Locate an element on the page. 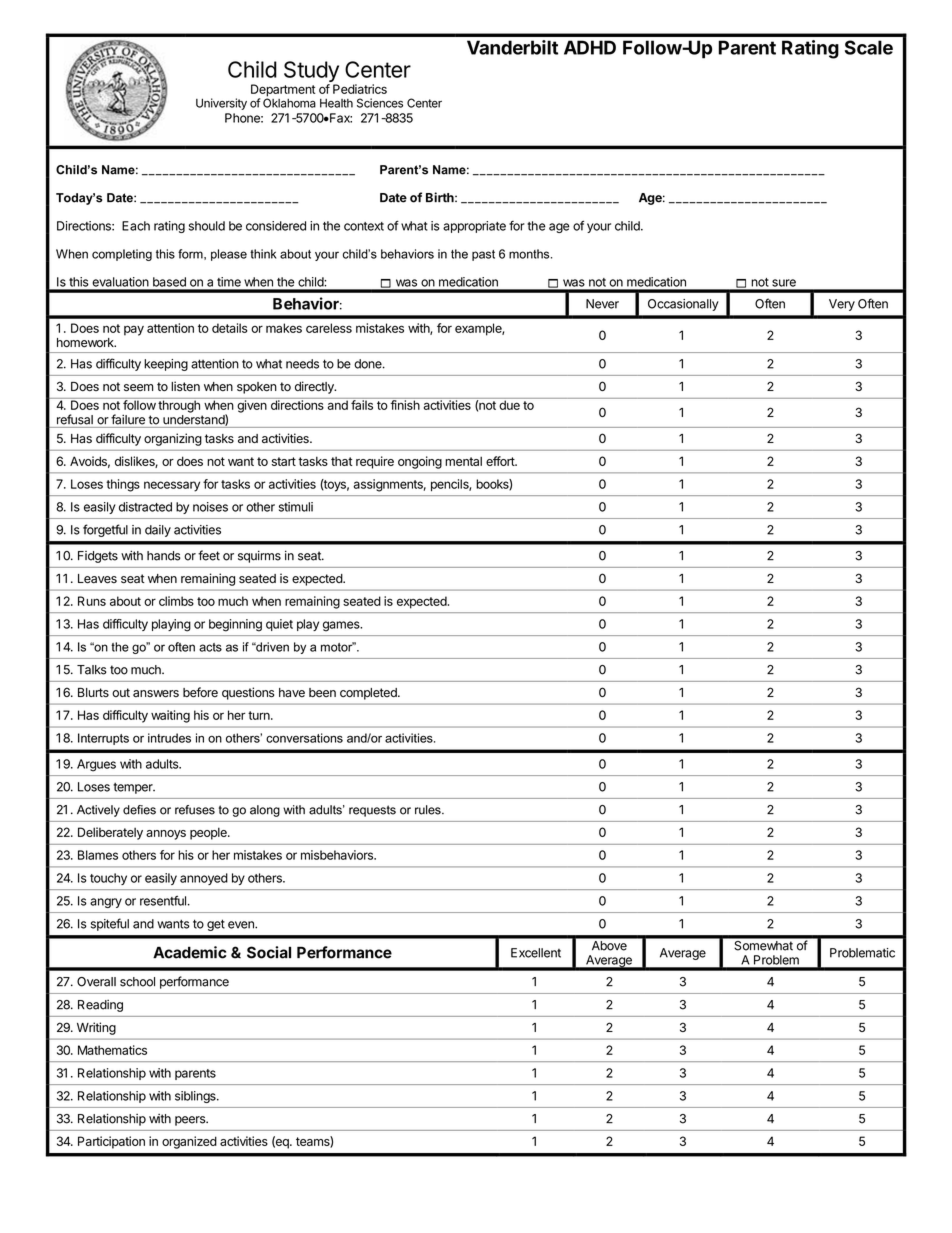  Very is located at coordinates (842, 305).
